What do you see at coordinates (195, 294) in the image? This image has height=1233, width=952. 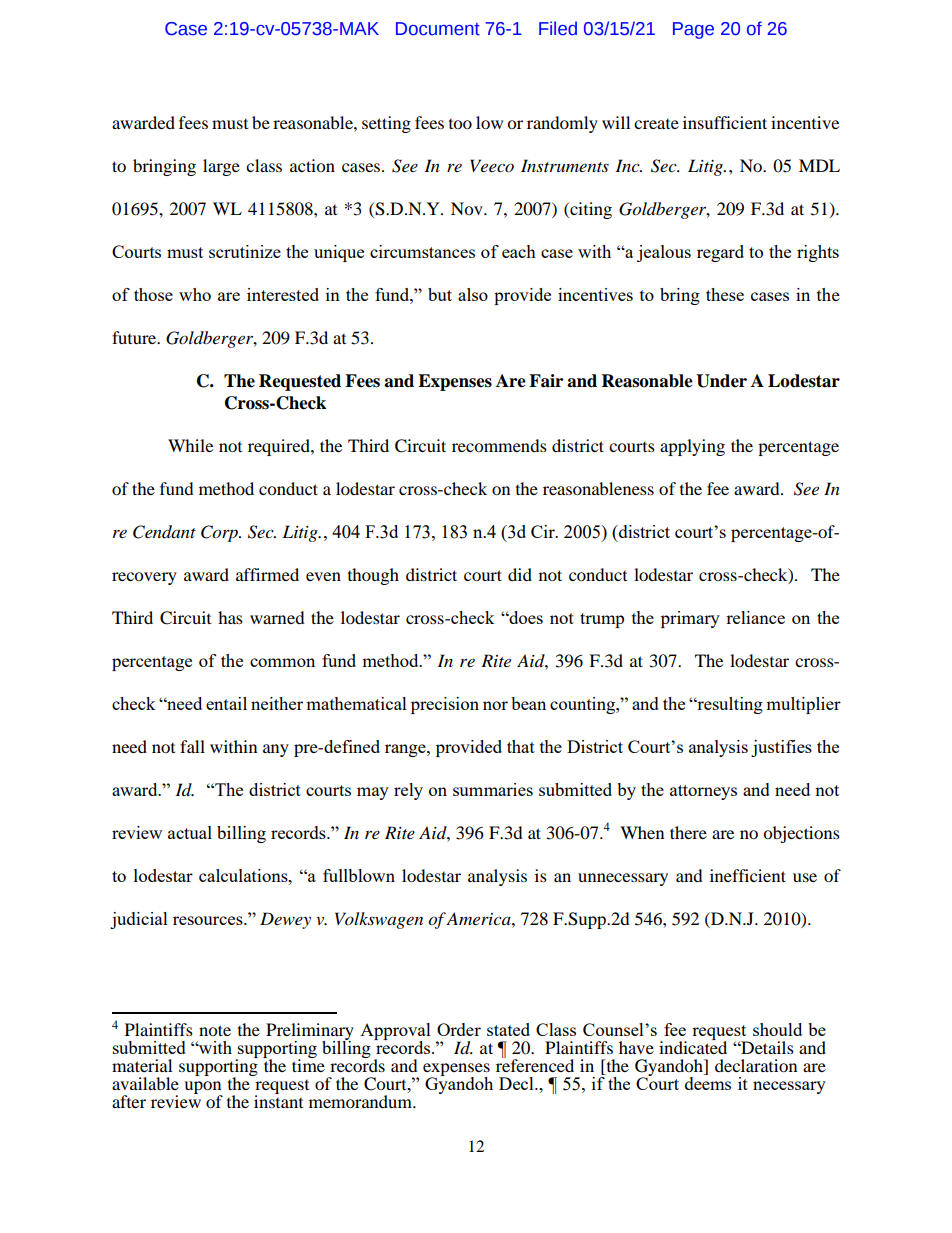 I see `who` at bounding box center [195, 294].
